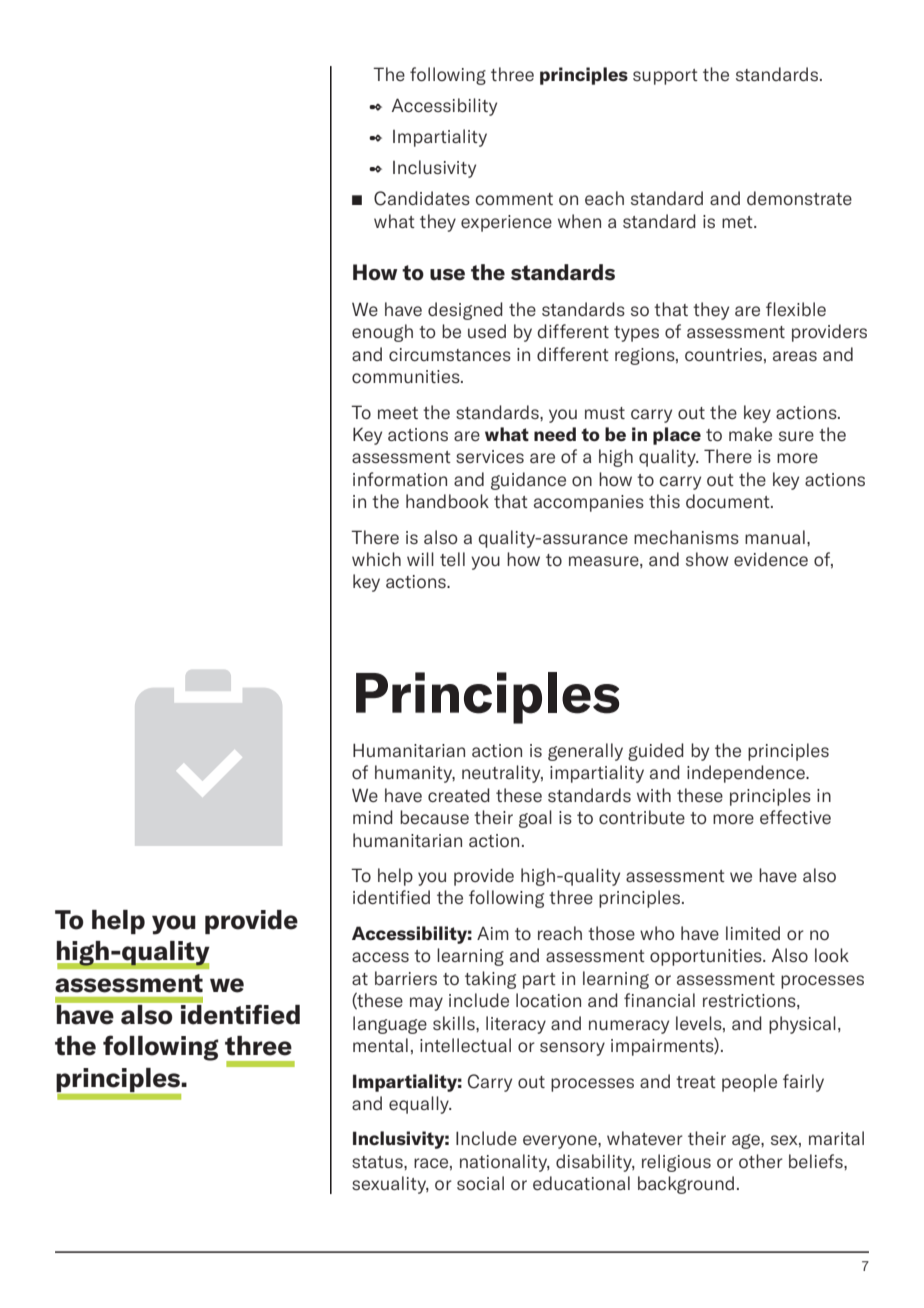 This page has width=924, height=1308. I want to click on support, so click(665, 77).
